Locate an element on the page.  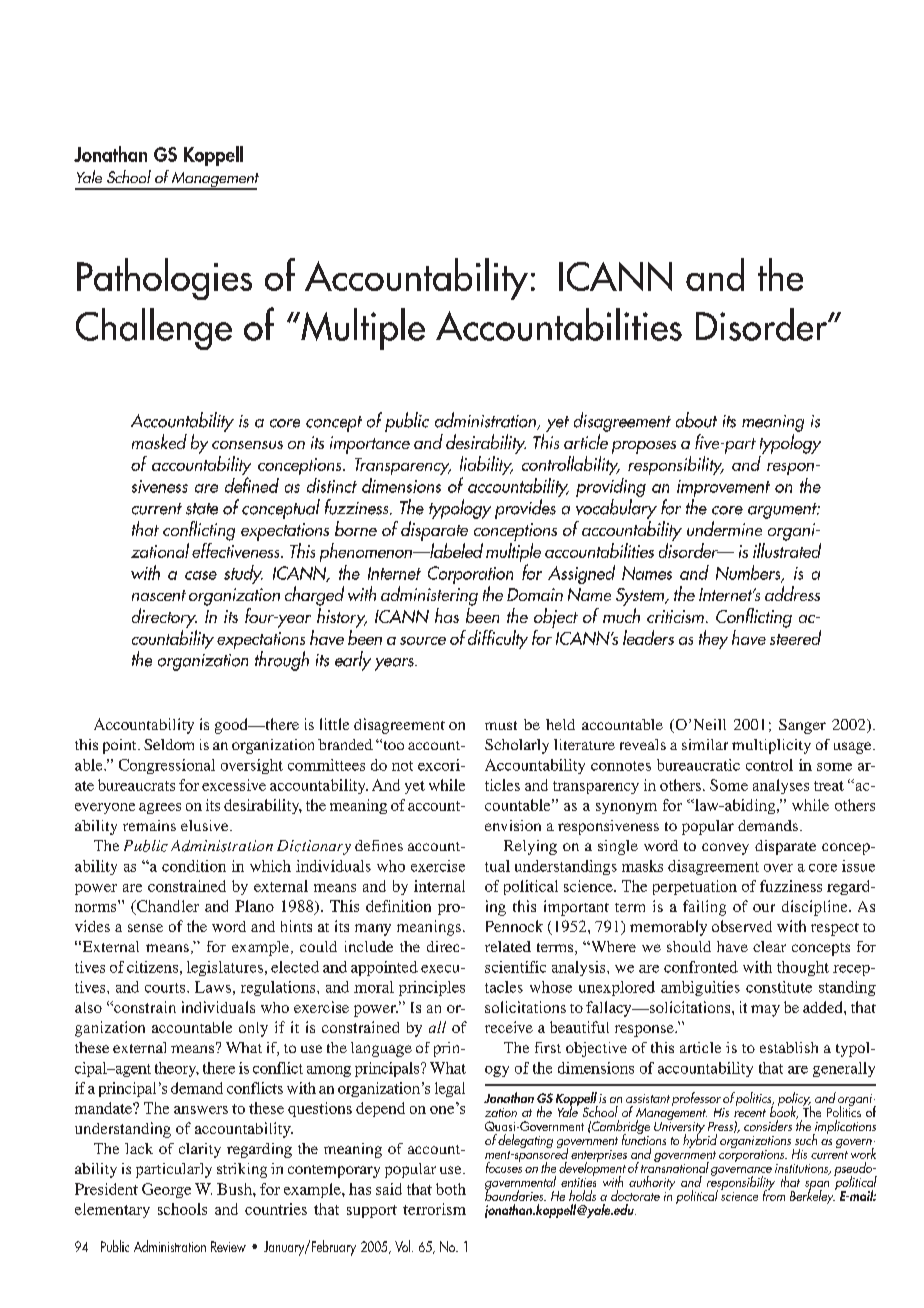
held is located at coordinates (560, 724).
